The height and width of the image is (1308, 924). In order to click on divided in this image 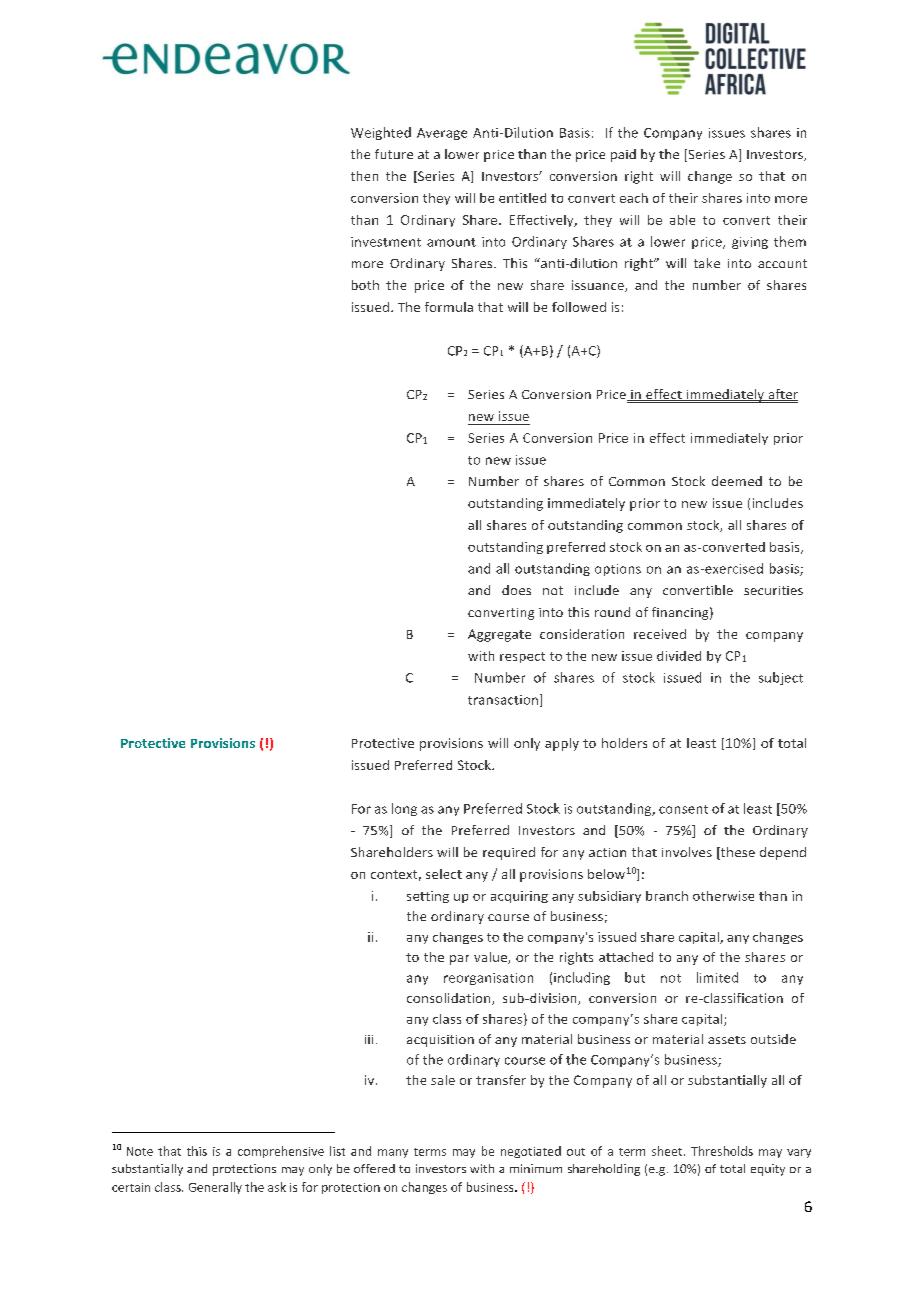, I will do `click(679, 656)`.
